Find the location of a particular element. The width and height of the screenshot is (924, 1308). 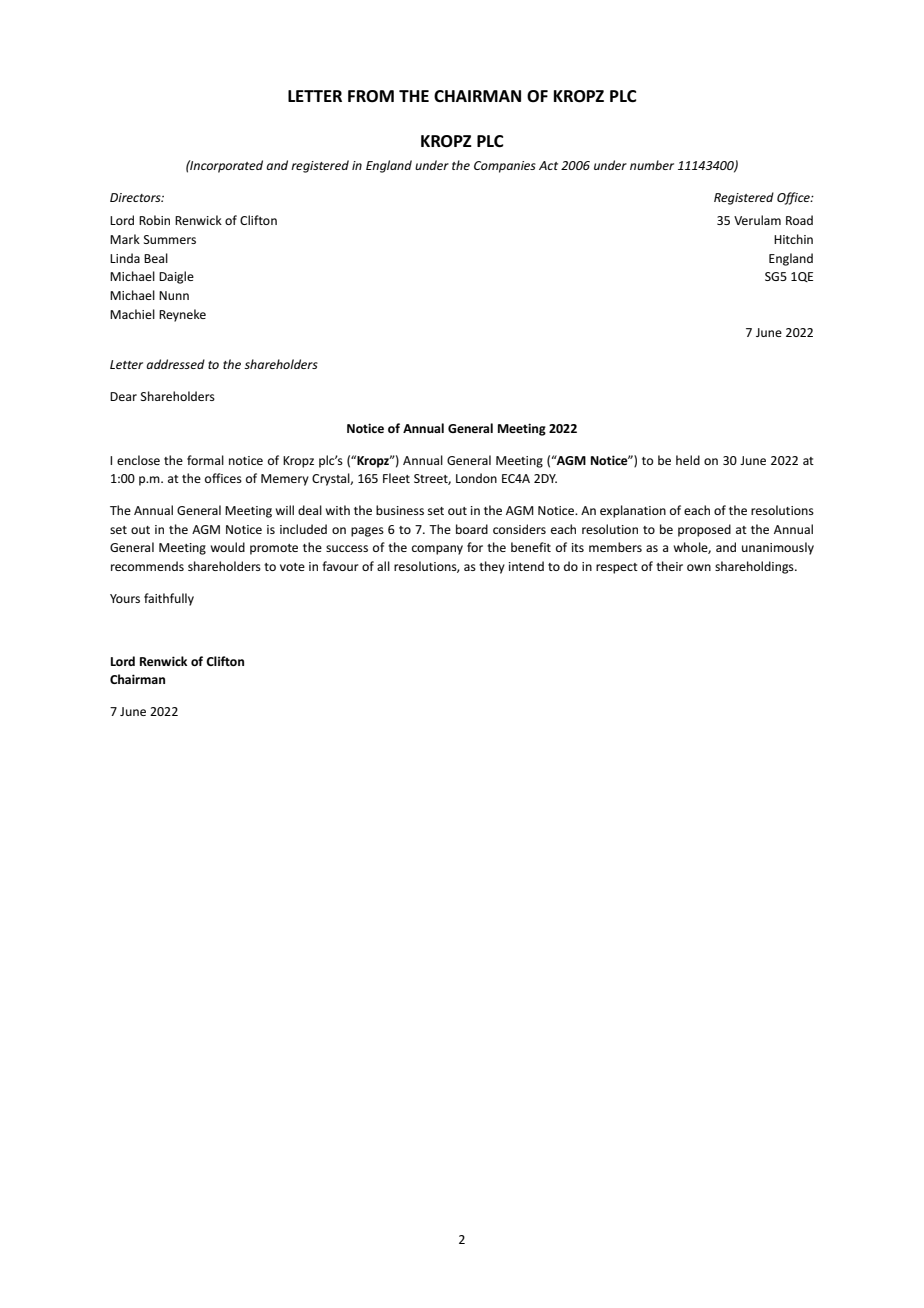

they is located at coordinates (492, 567).
